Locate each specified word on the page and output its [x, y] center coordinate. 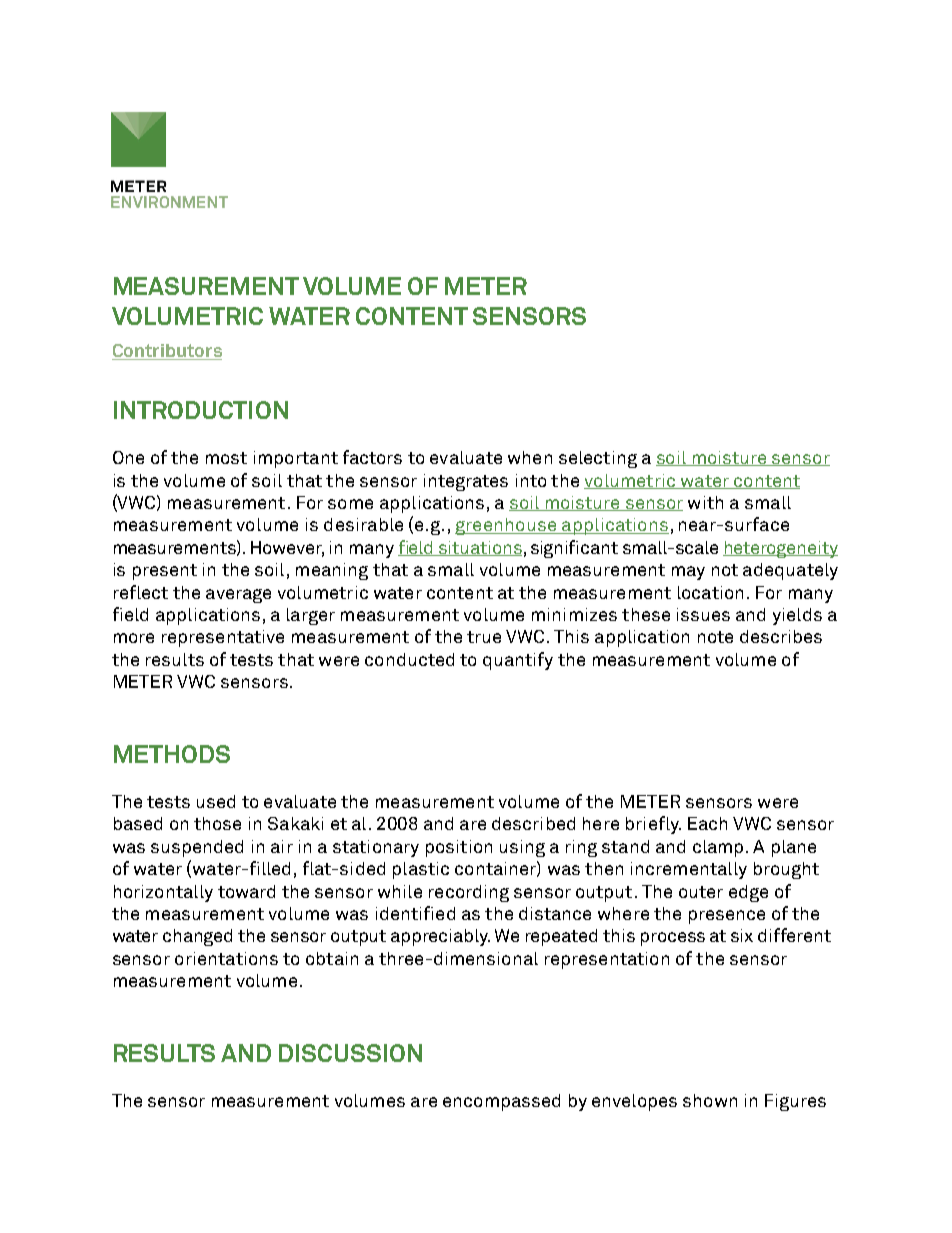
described [533, 823]
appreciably [440, 937]
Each [707, 823]
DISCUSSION [350, 1053]
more [134, 638]
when [530, 457]
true [484, 637]
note [715, 637]
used [216, 801]
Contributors [167, 352]
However [287, 548]
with [705, 502]
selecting [598, 459]
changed [197, 937]
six [742, 935]
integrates [466, 482]
